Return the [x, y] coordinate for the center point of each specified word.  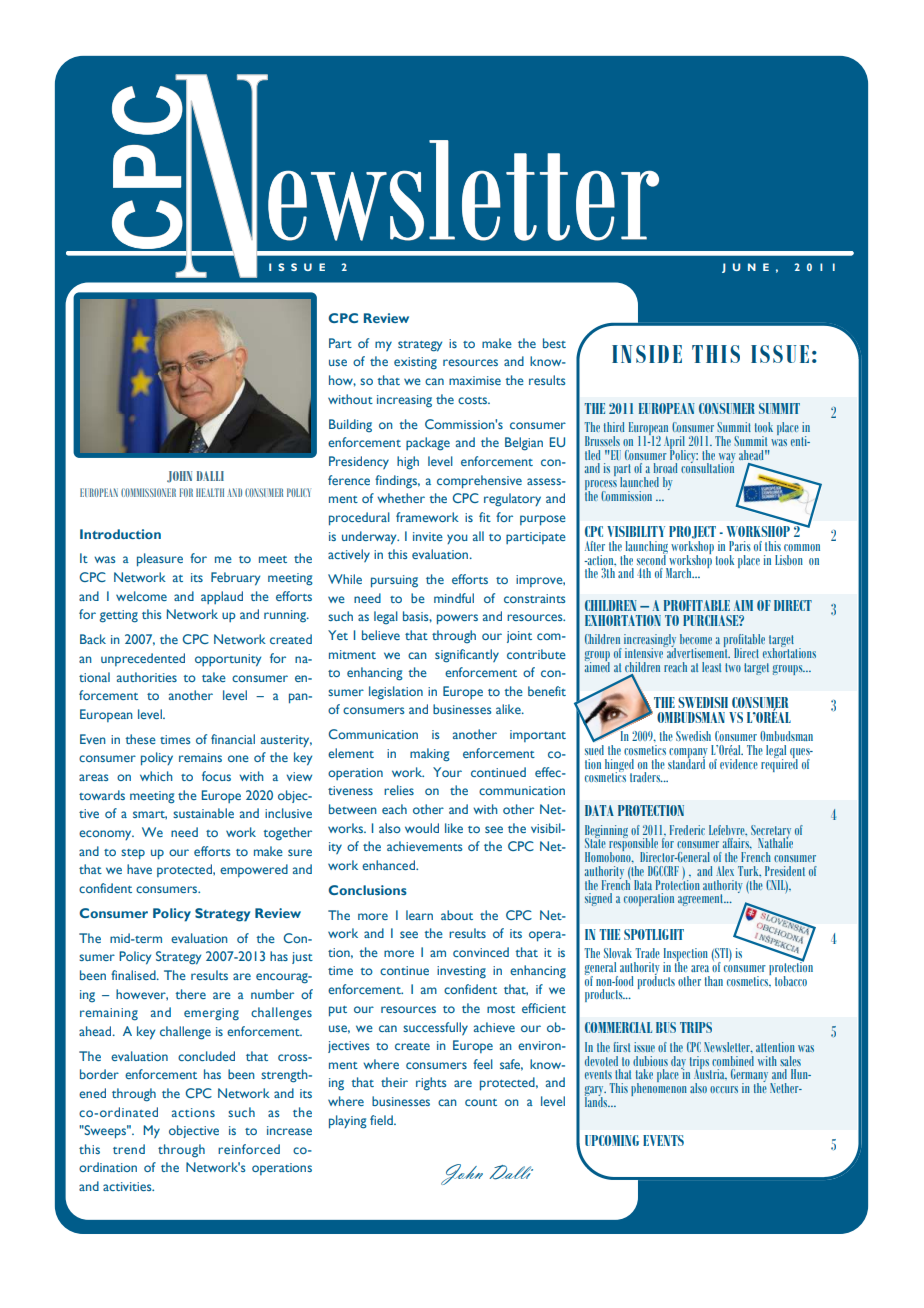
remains [200, 757]
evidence [739, 764]
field [382, 1120]
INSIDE [647, 354]
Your [447, 772]
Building [350, 426]
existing [415, 363]
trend [129, 1149]
